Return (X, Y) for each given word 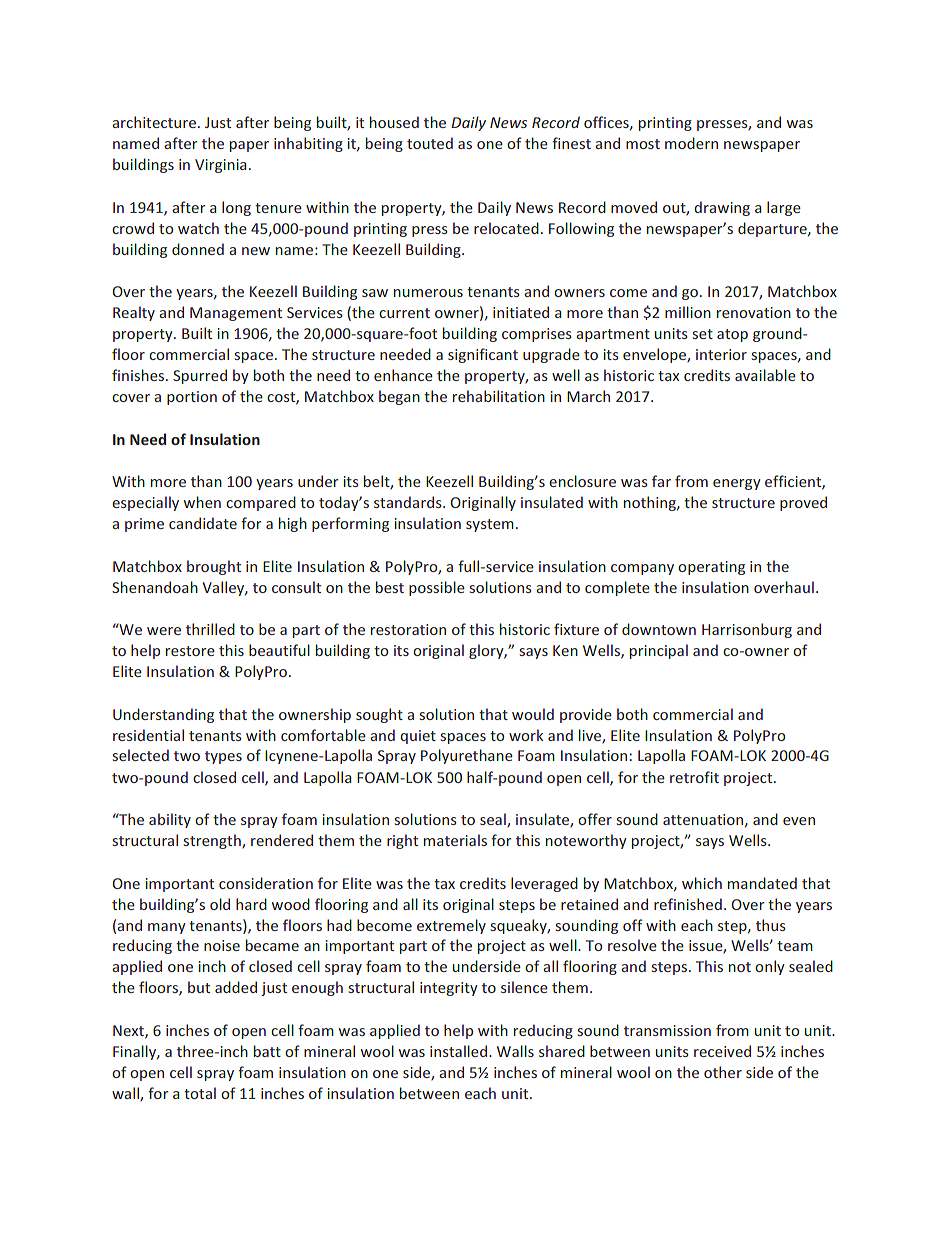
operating (711, 568)
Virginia (221, 166)
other (723, 1072)
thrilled (210, 629)
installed (458, 1051)
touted (430, 143)
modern (691, 143)
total (200, 1093)
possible (437, 588)
